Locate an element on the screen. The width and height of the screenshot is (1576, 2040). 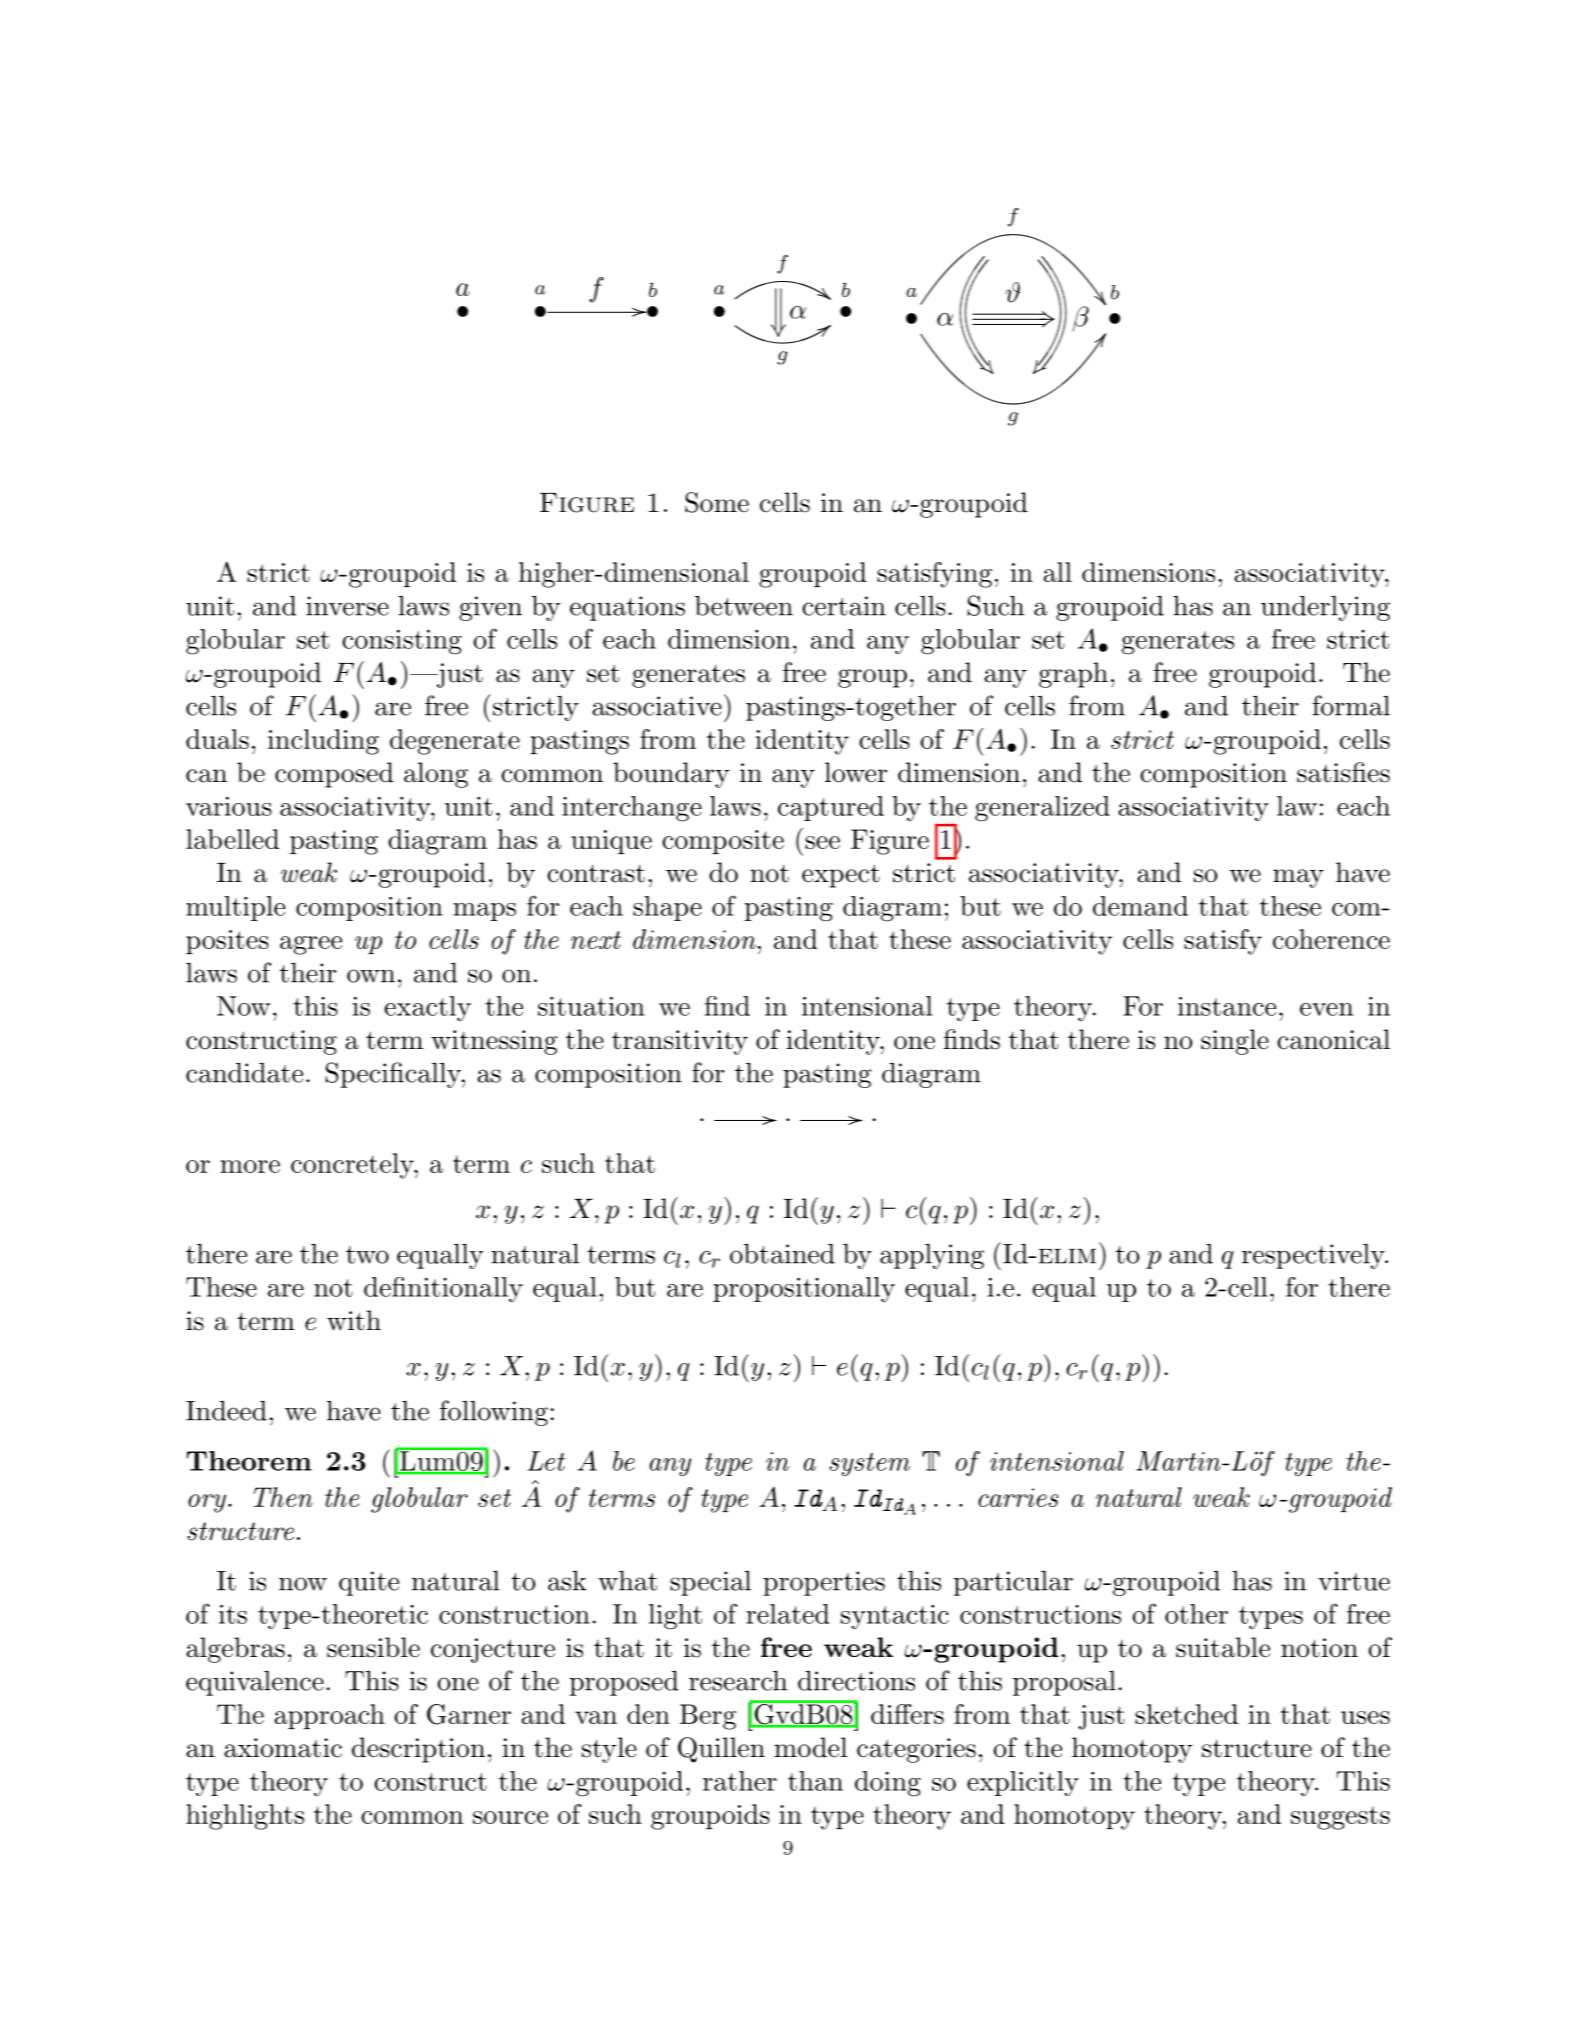
underlying is located at coordinates (1325, 608).
